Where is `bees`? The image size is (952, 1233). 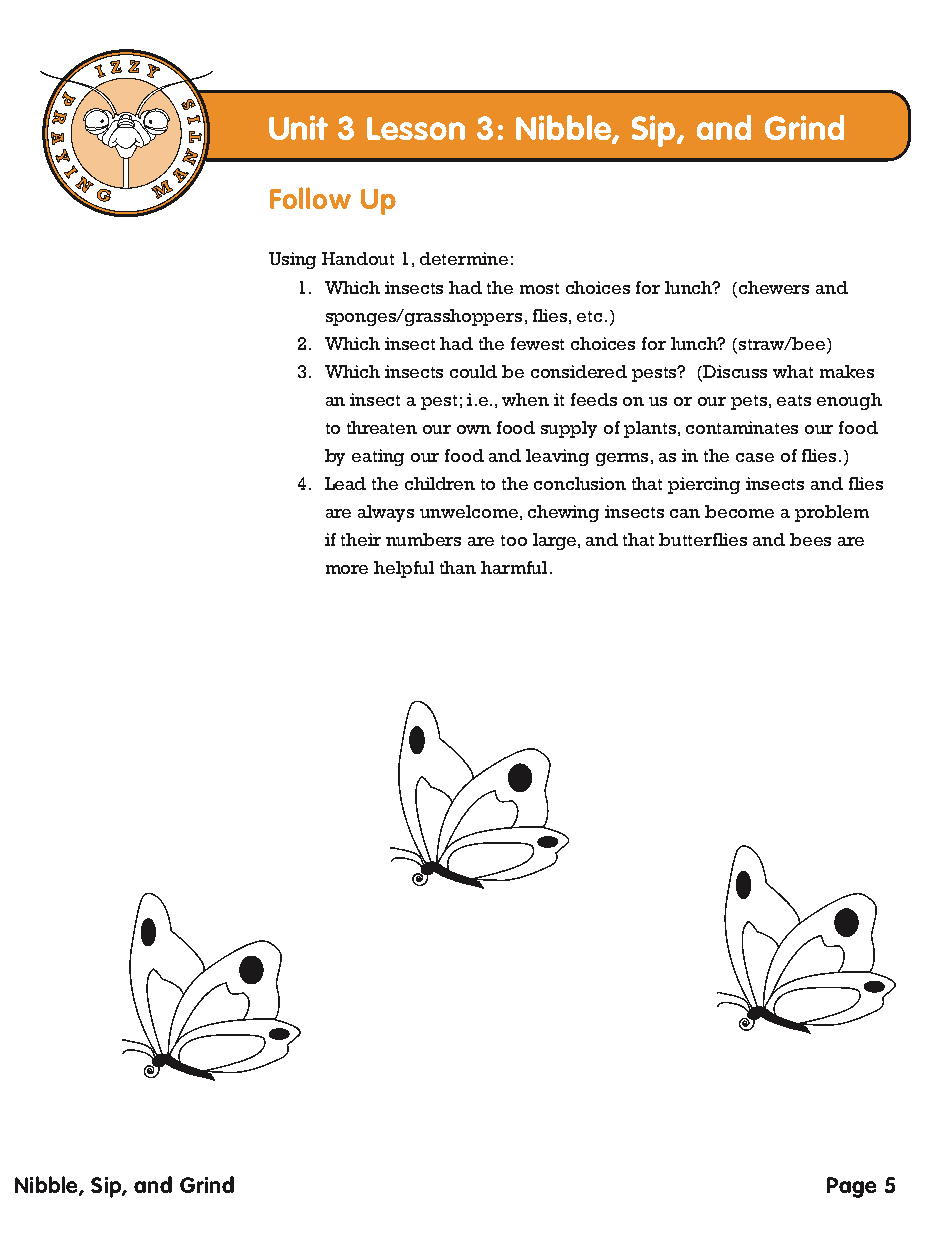 bees is located at coordinates (810, 539).
